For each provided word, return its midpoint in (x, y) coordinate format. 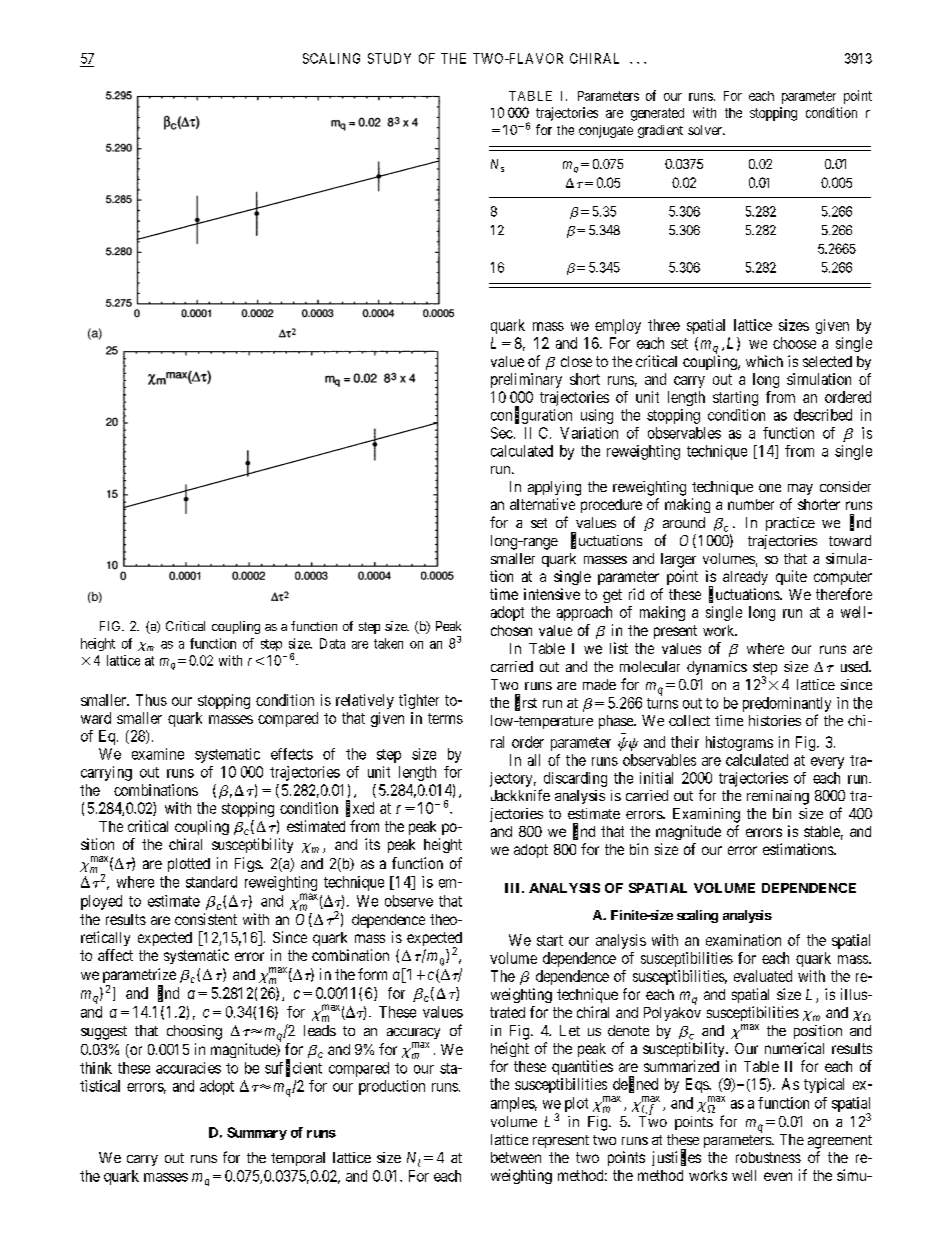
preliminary (526, 380)
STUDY (389, 58)
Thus (151, 700)
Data (332, 643)
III (514, 888)
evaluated (763, 976)
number (751, 504)
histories (775, 720)
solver (706, 130)
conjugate (606, 131)
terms (445, 718)
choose (794, 343)
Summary (257, 1133)
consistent (206, 919)
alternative (542, 504)
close (576, 361)
